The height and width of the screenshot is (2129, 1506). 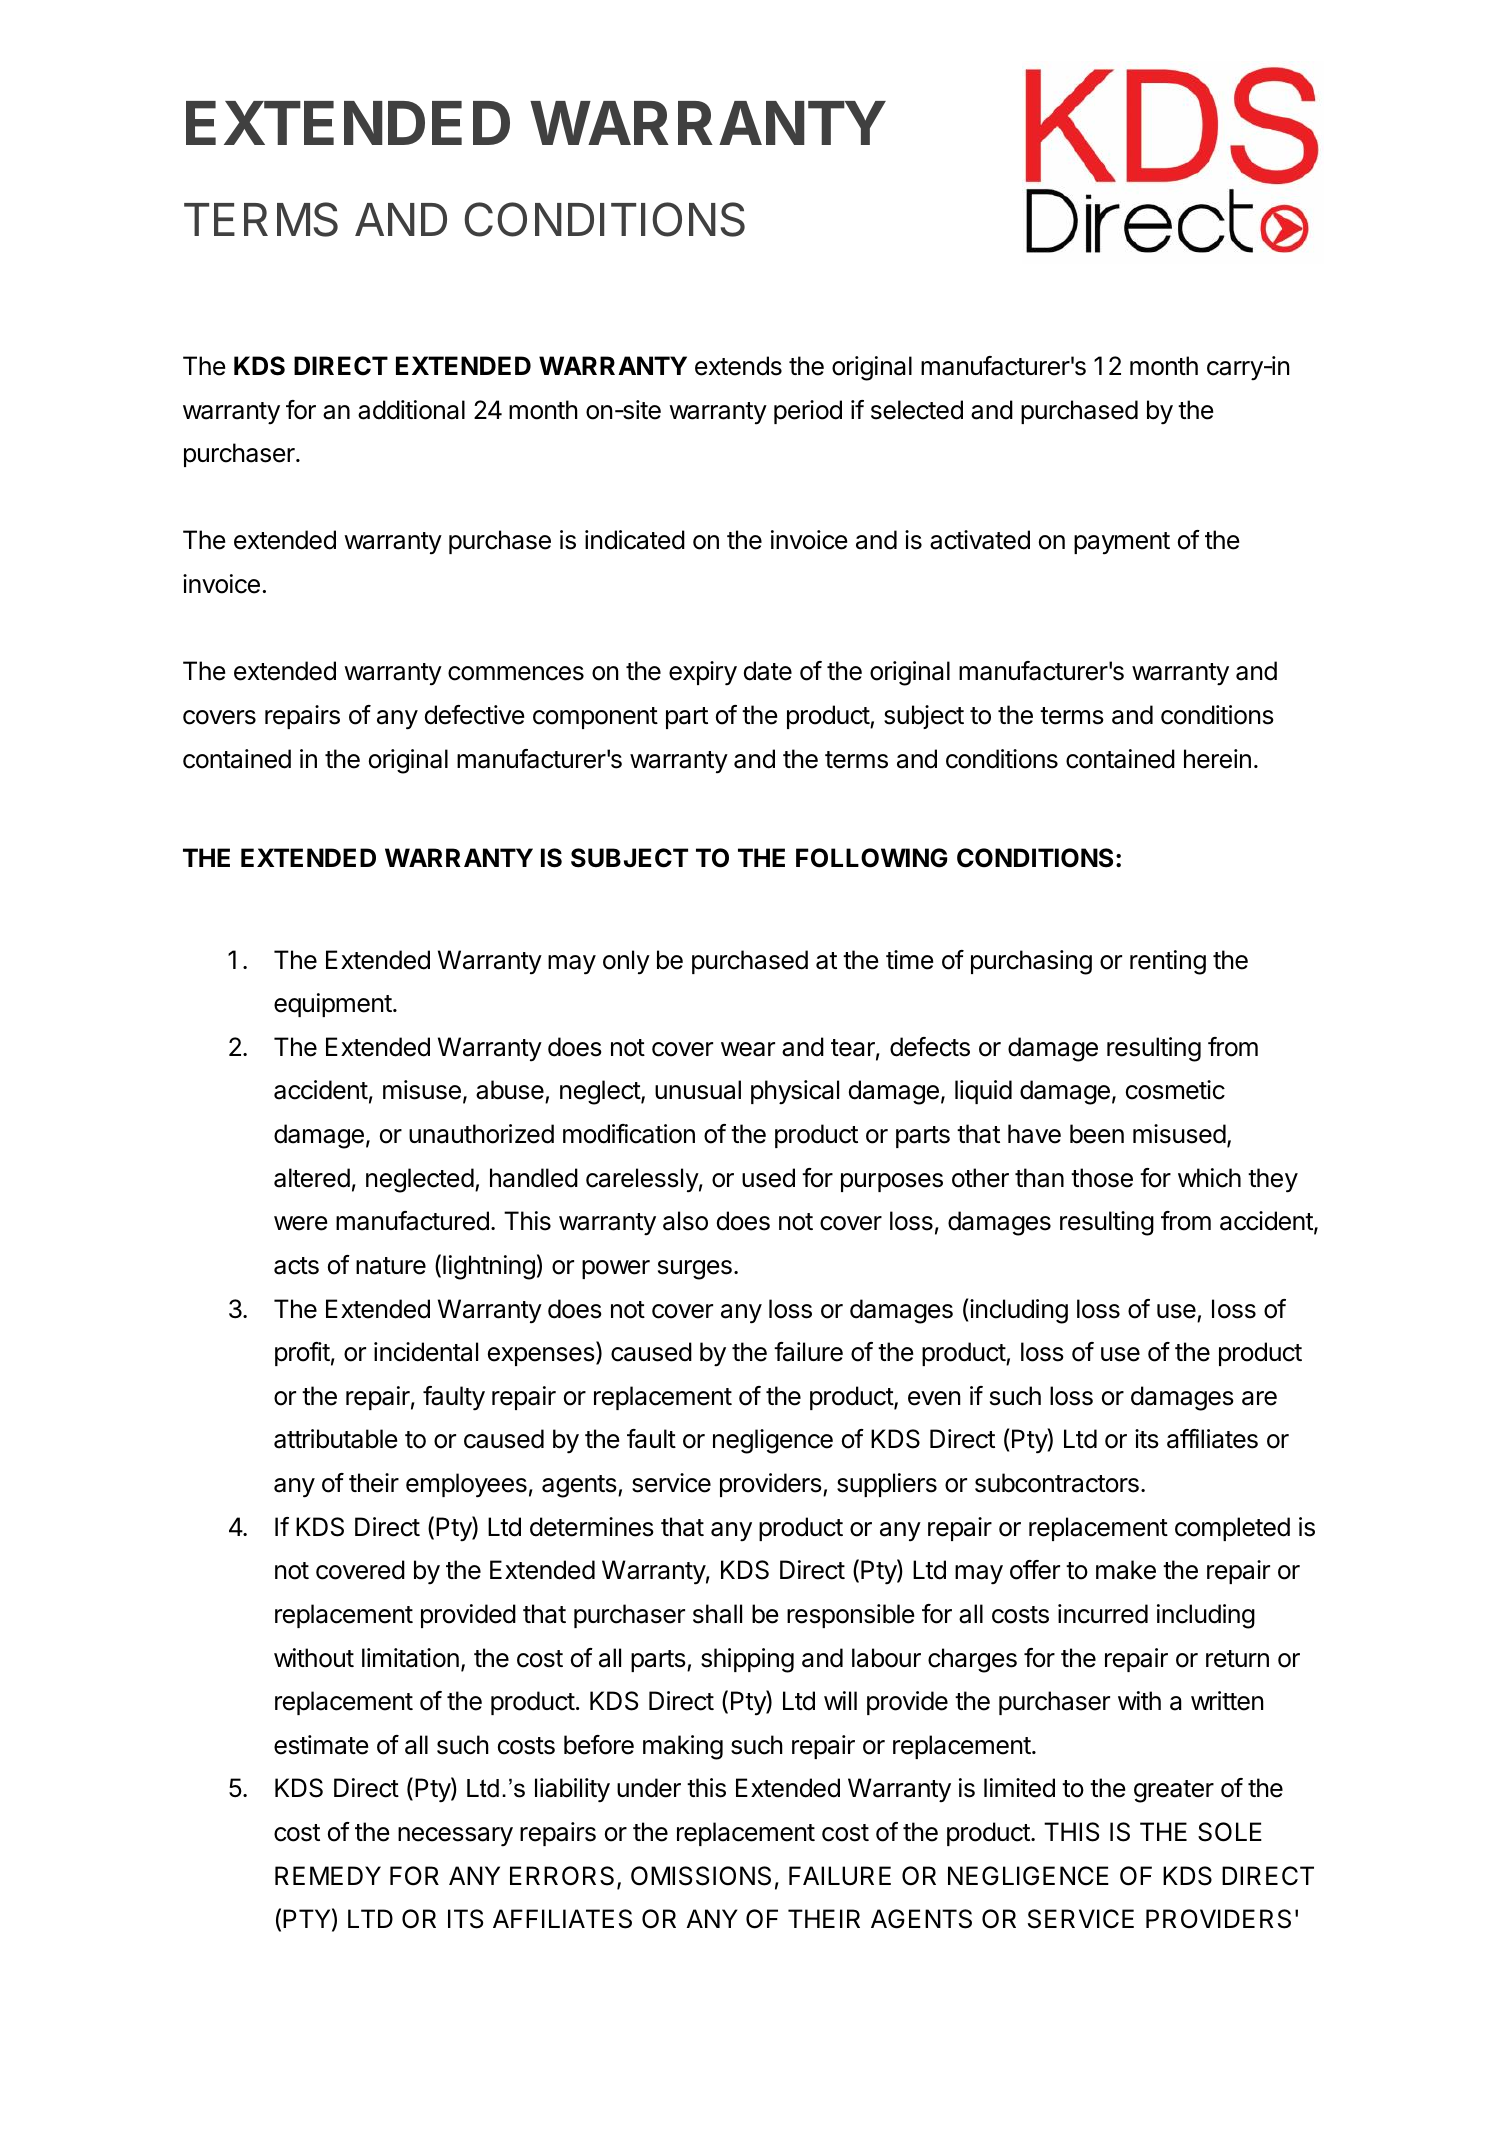 I want to click on unauthorized, so click(x=481, y=1134).
